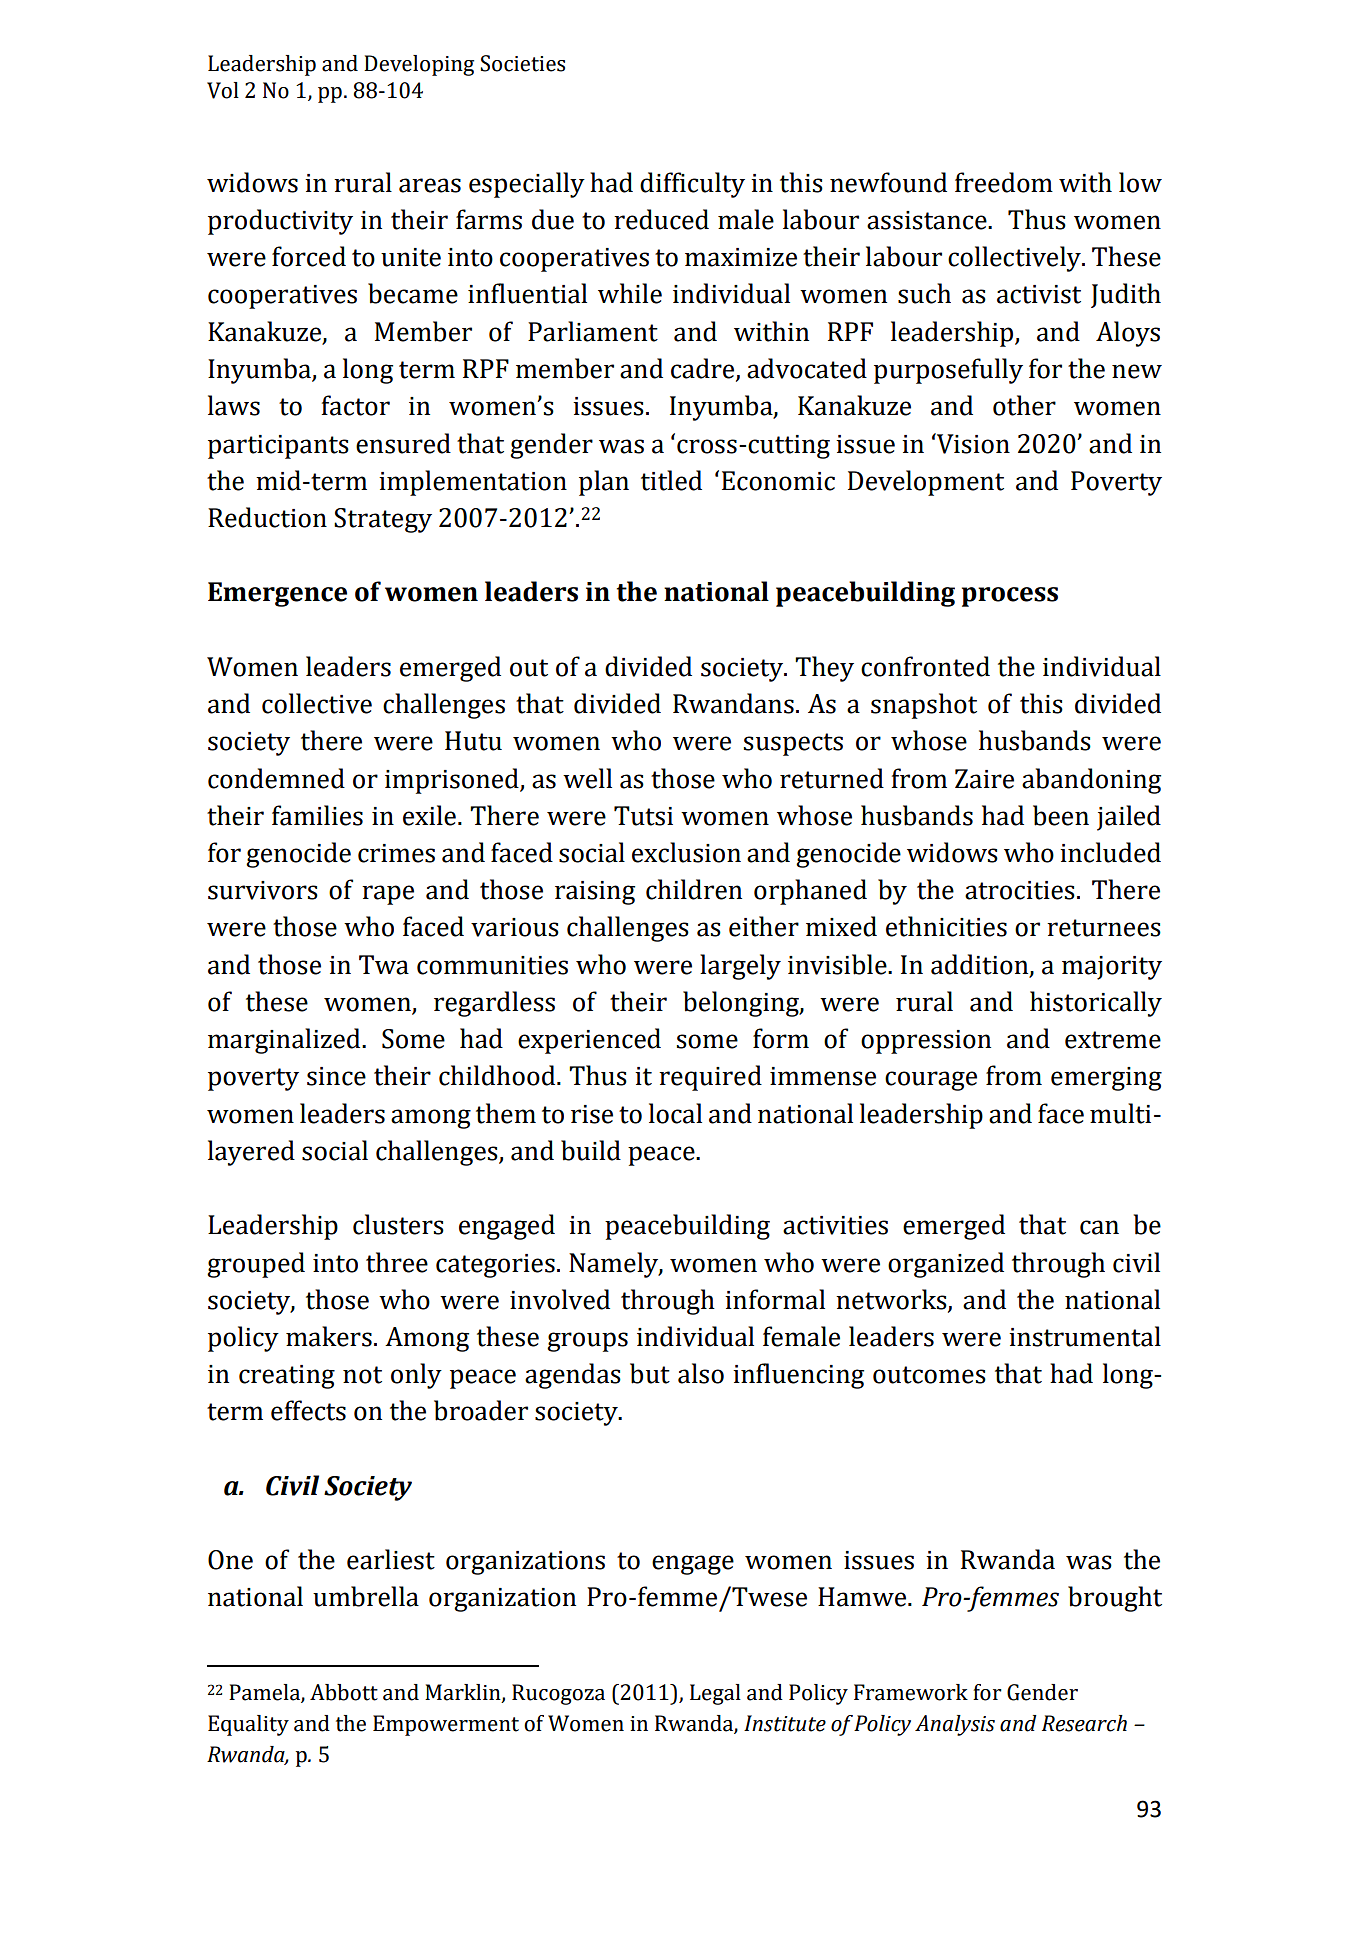 The height and width of the image is (1937, 1369). Describe the element at coordinates (396, 853) in the image. I see `crimes` at that location.
